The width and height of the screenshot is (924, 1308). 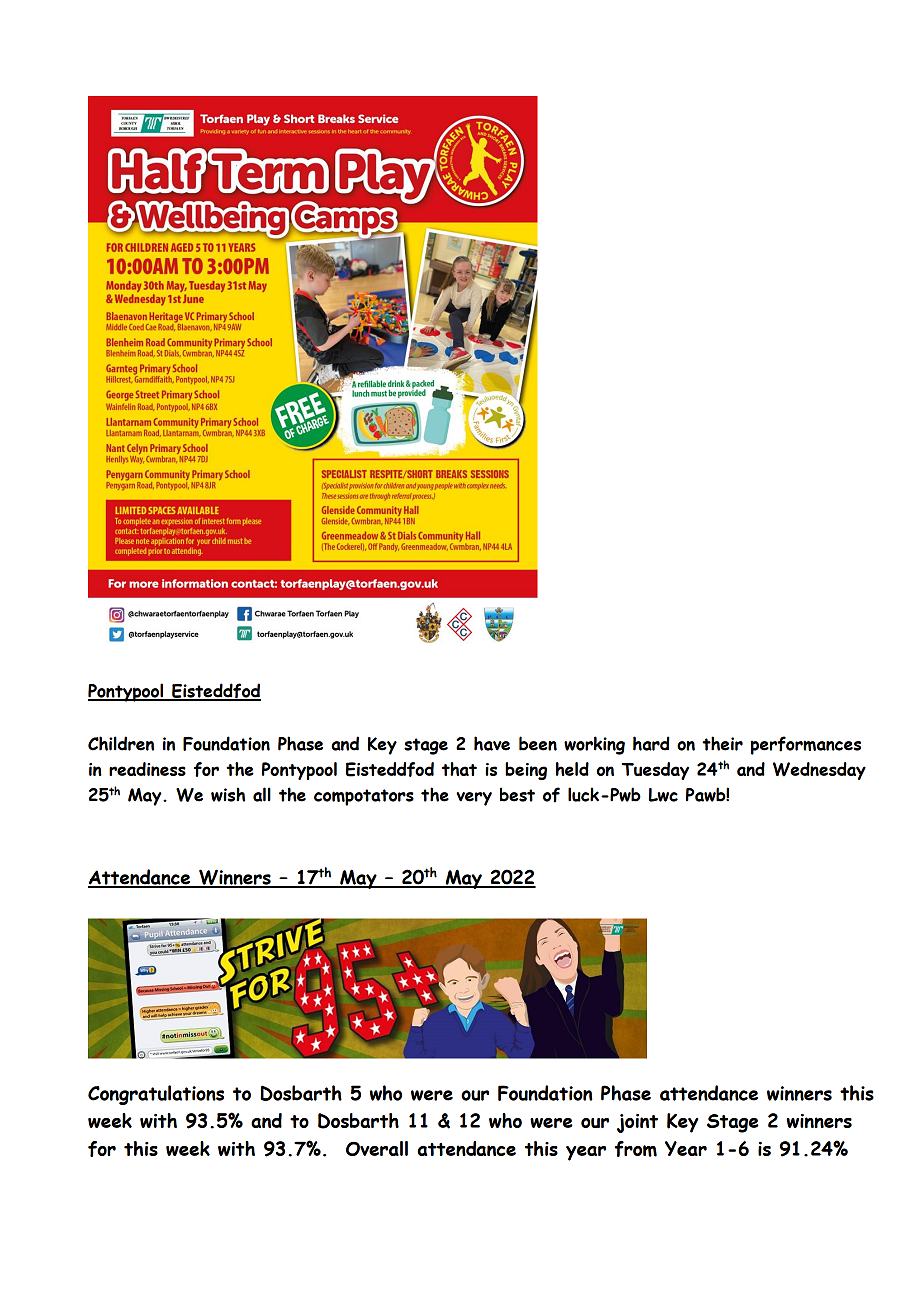 I want to click on Overall, so click(x=377, y=1148).
